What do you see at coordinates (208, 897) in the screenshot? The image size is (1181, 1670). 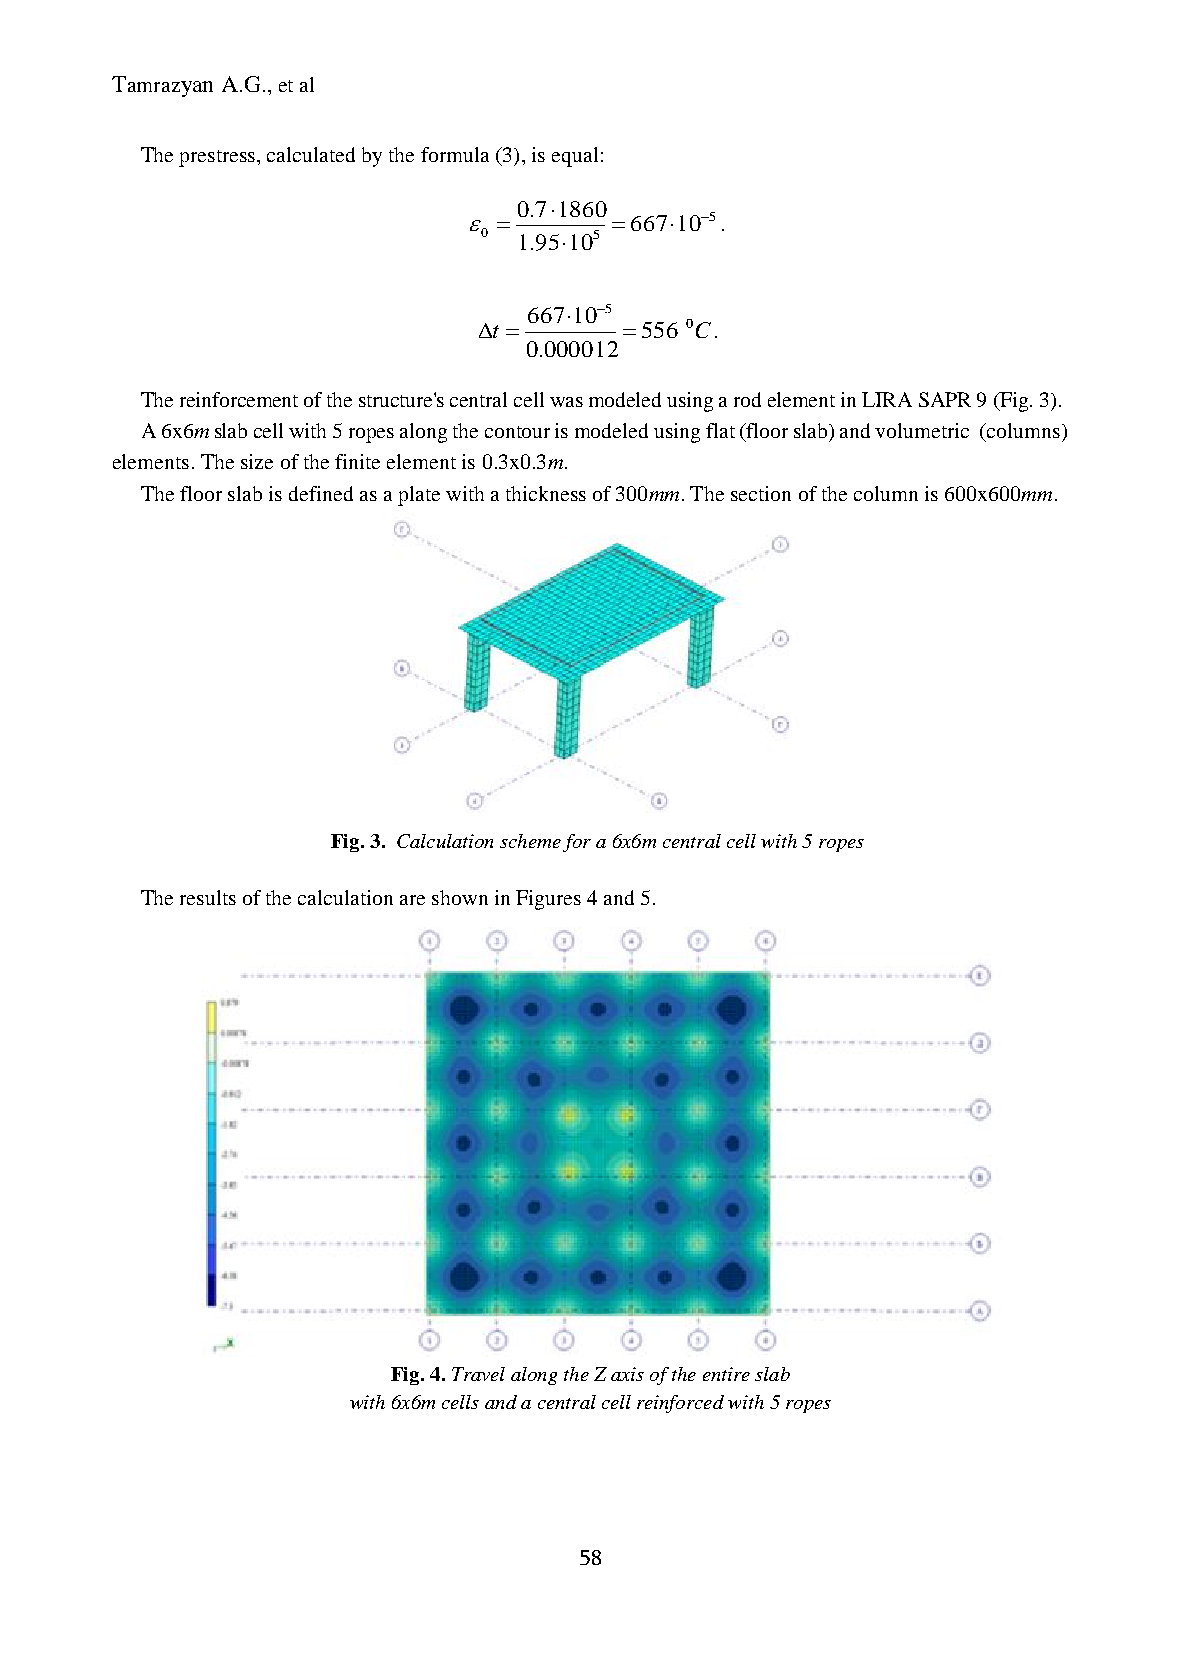 I see `results` at bounding box center [208, 897].
